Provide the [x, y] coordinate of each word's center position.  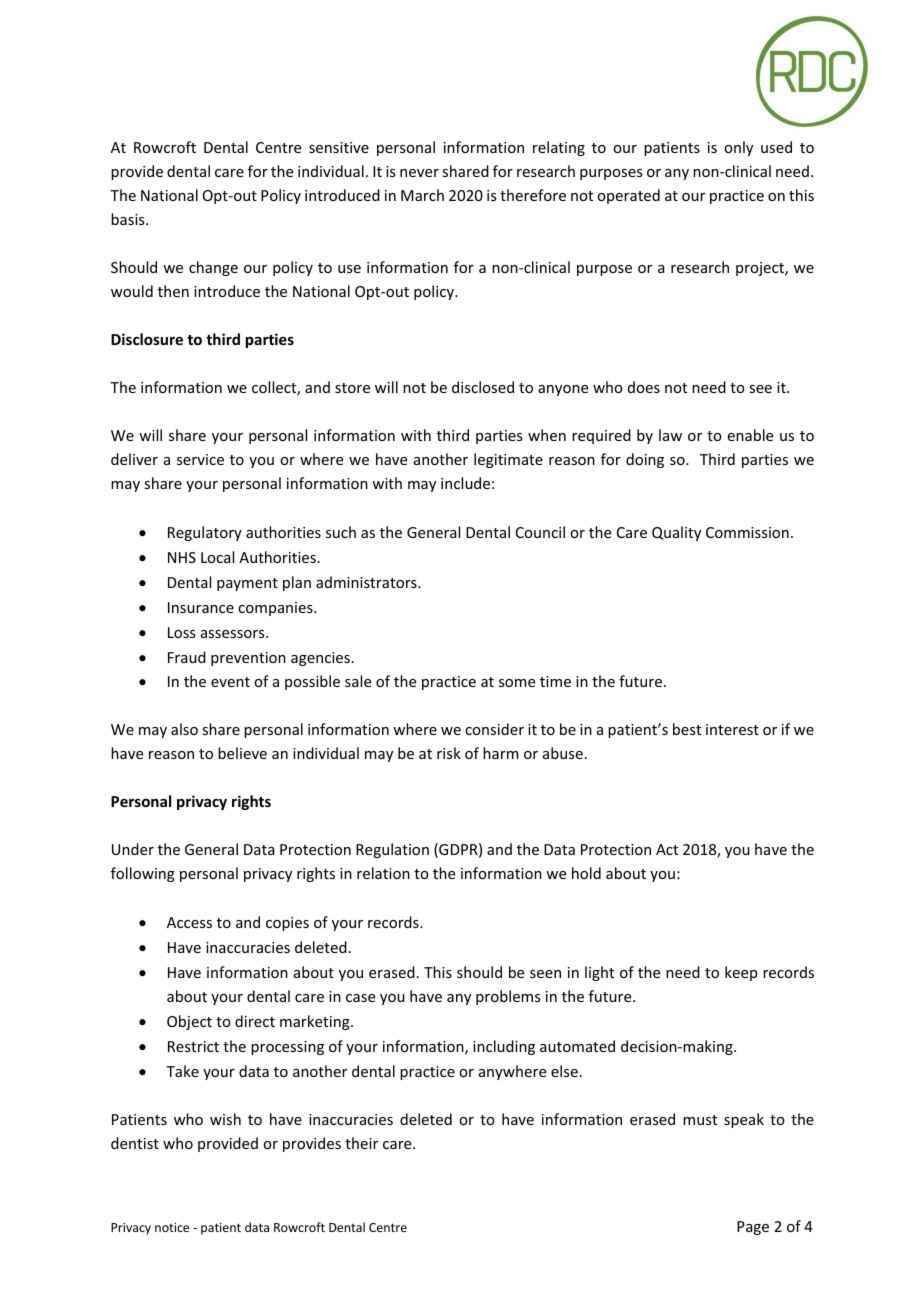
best [687, 729]
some [517, 683]
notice [172, 1227]
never [419, 173]
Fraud [187, 657]
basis [129, 219]
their [361, 1143]
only [738, 148]
